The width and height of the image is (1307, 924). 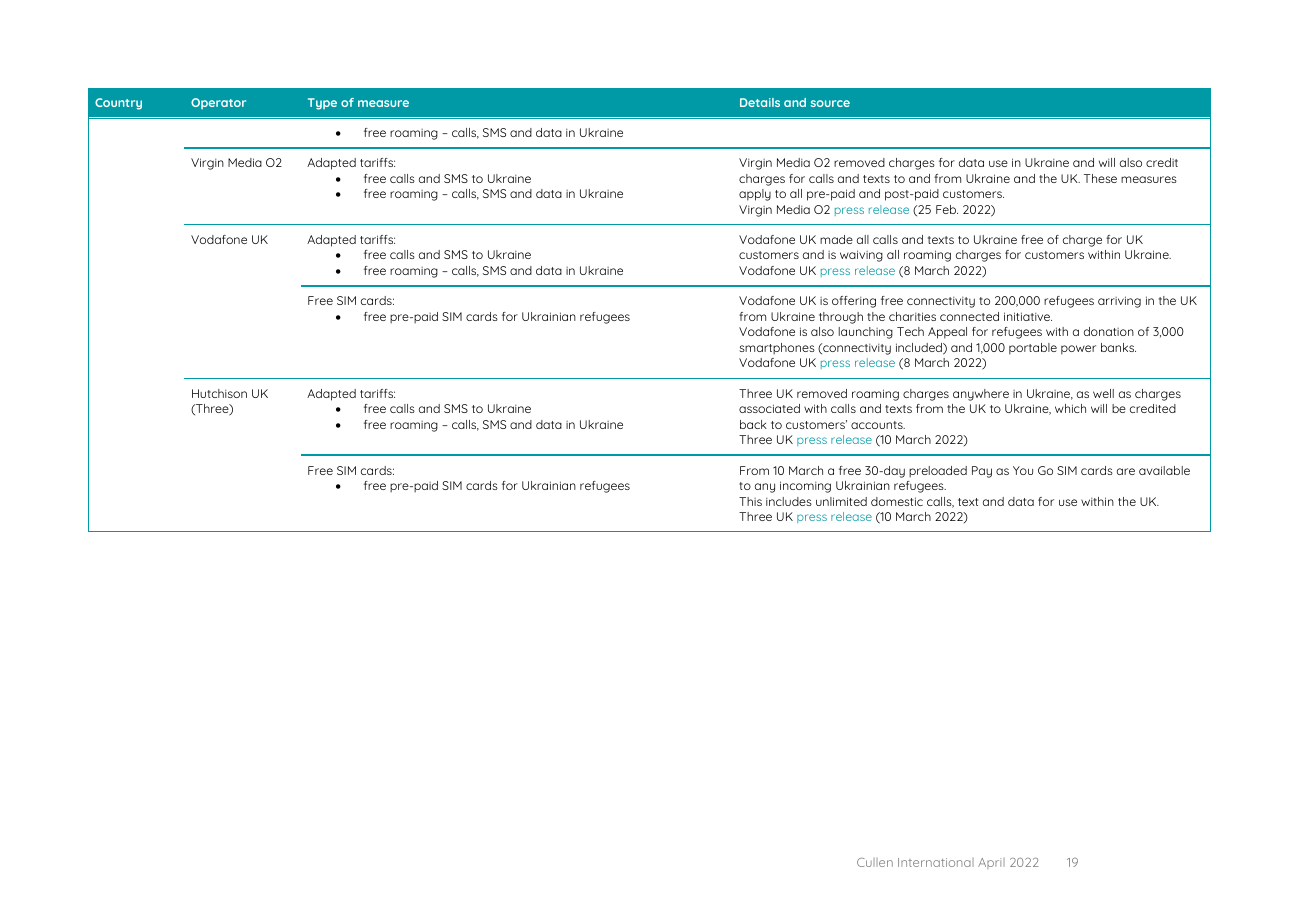 I want to click on These, so click(x=1100, y=178).
